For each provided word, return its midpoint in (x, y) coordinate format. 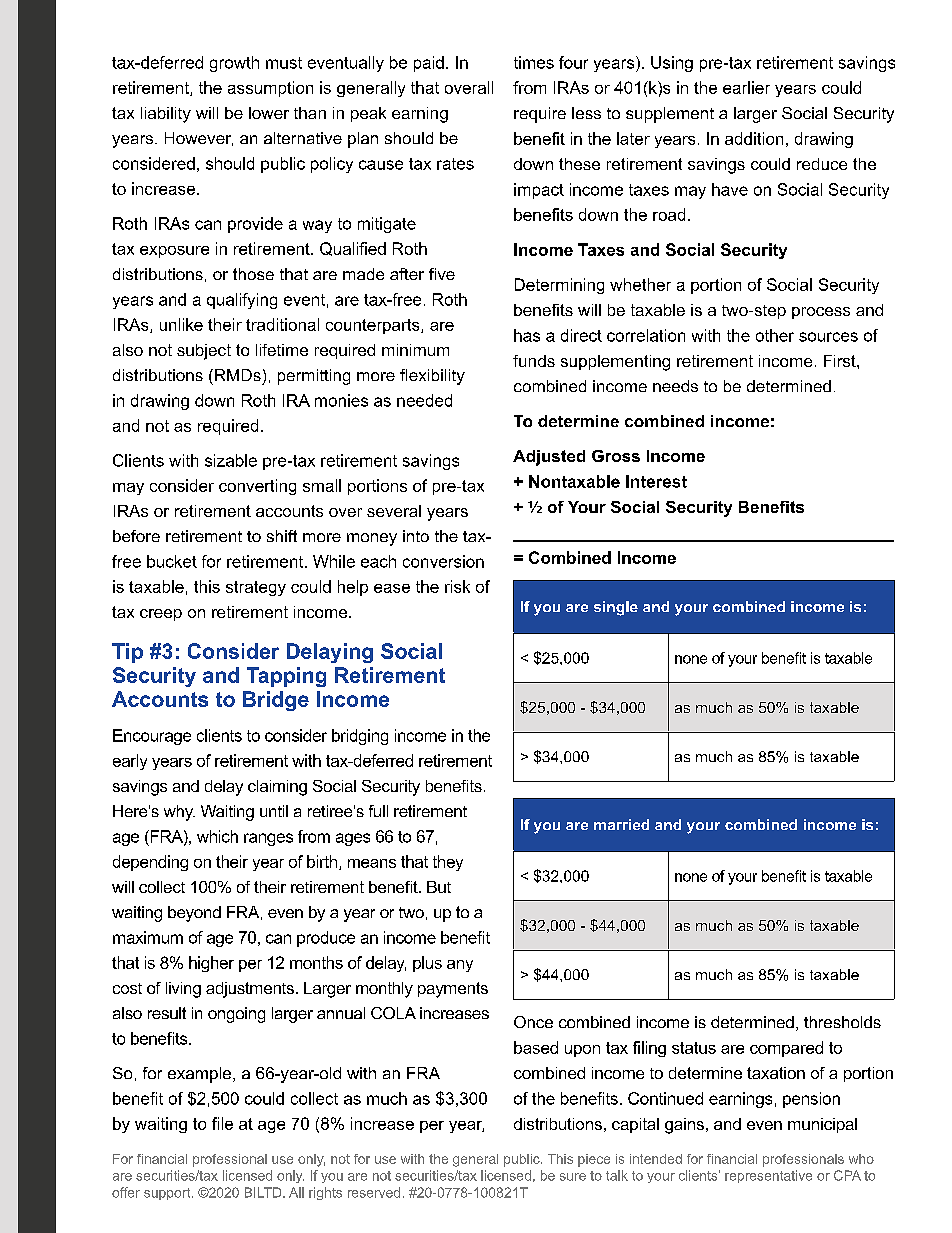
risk (457, 586)
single (616, 608)
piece (594, 1160)
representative (768, 1176)
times (534, 62)
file (222, 1123)
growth (234, 64)
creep (161, 615)
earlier (746, 87)
